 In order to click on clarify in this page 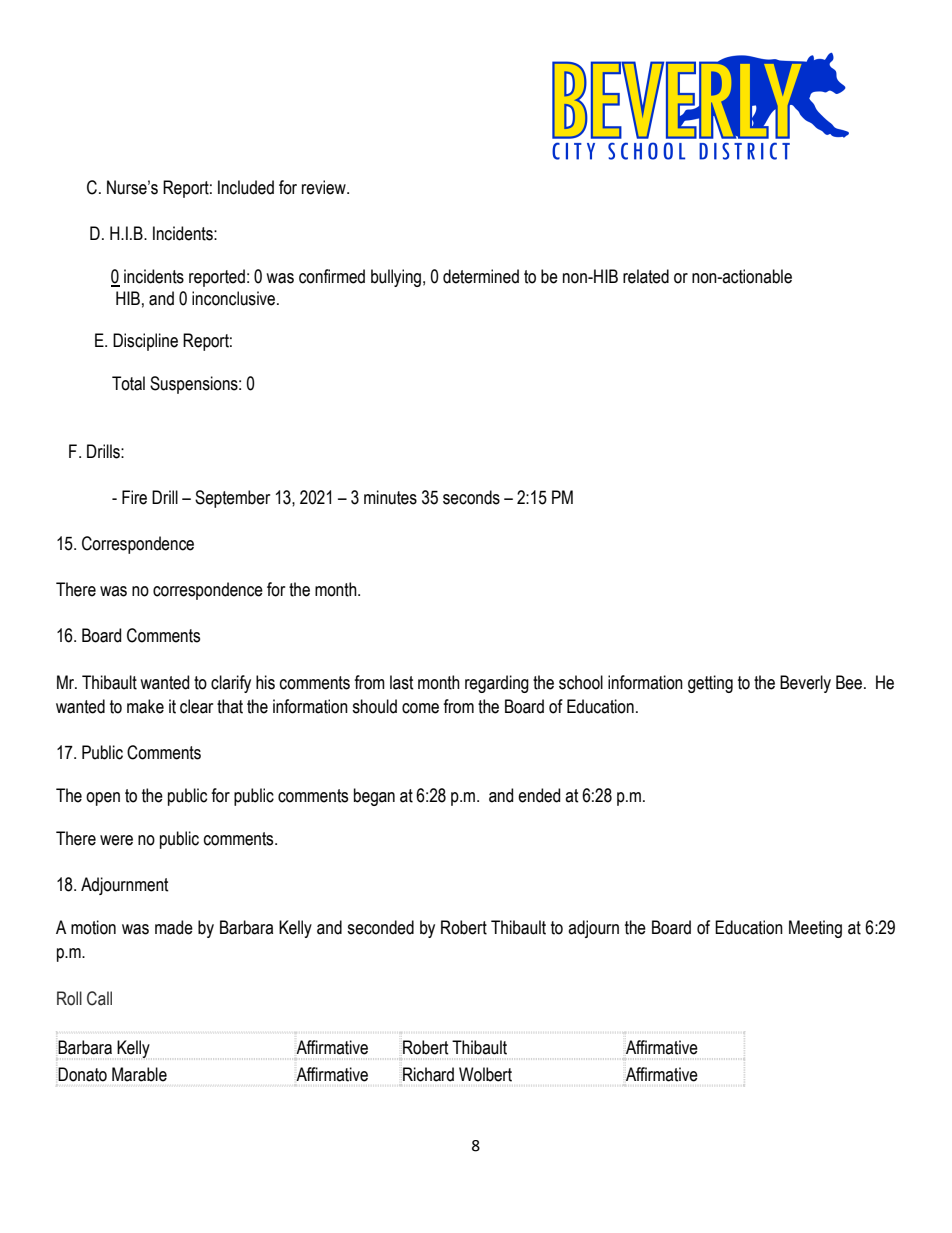, I will do `click(231, 684)`.
